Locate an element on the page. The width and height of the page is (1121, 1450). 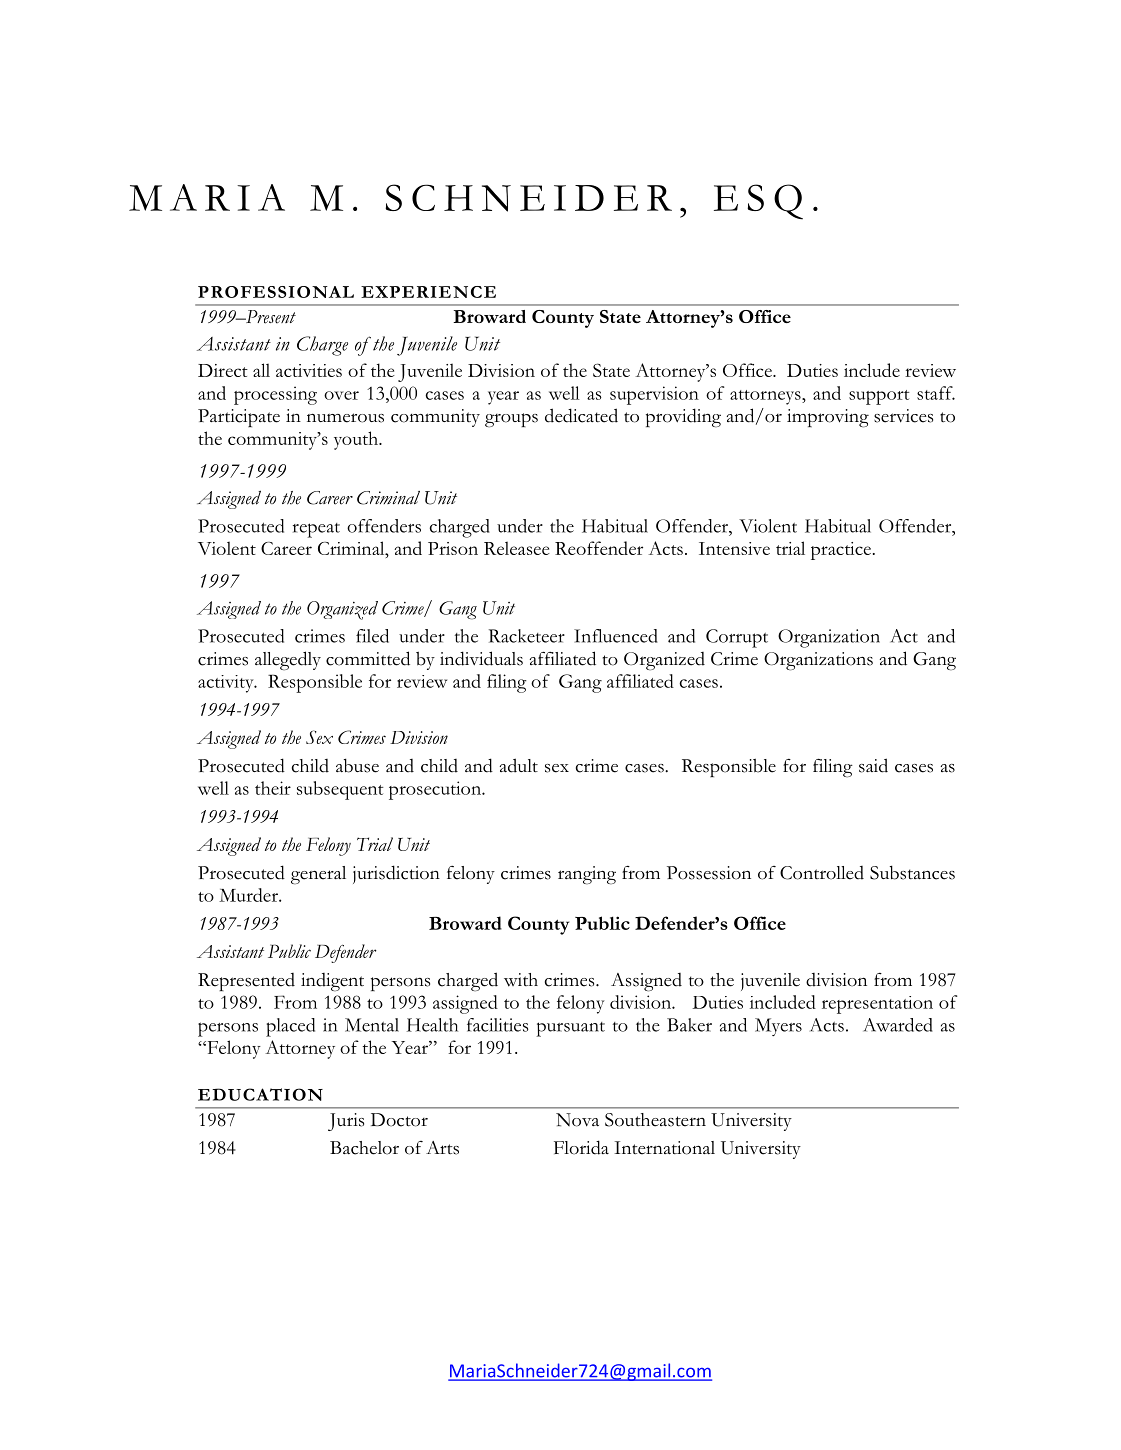
Controlled is located at coordinates (822, 873).
